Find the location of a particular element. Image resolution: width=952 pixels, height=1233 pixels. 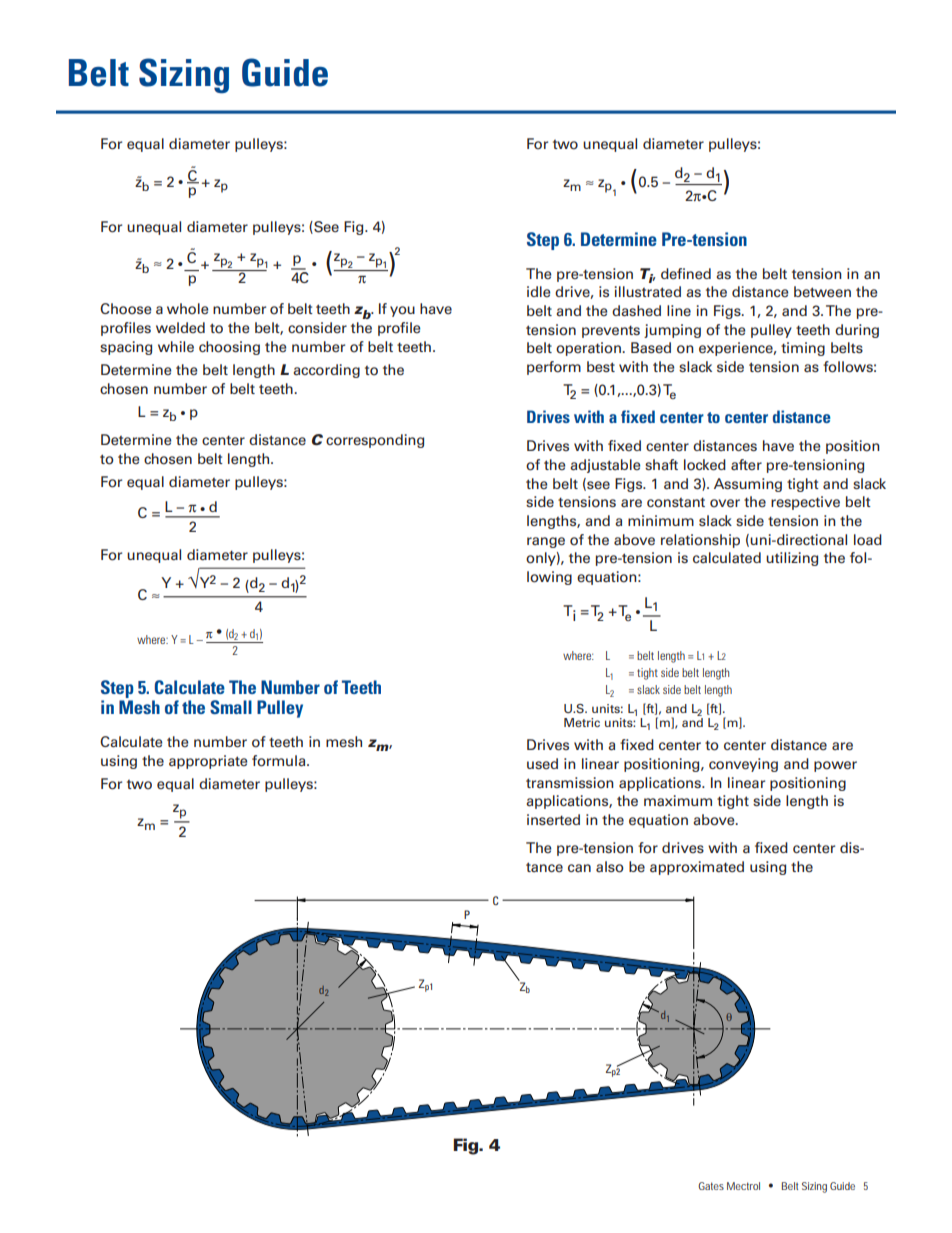

utilizing is located at coordinates (792, 559).
